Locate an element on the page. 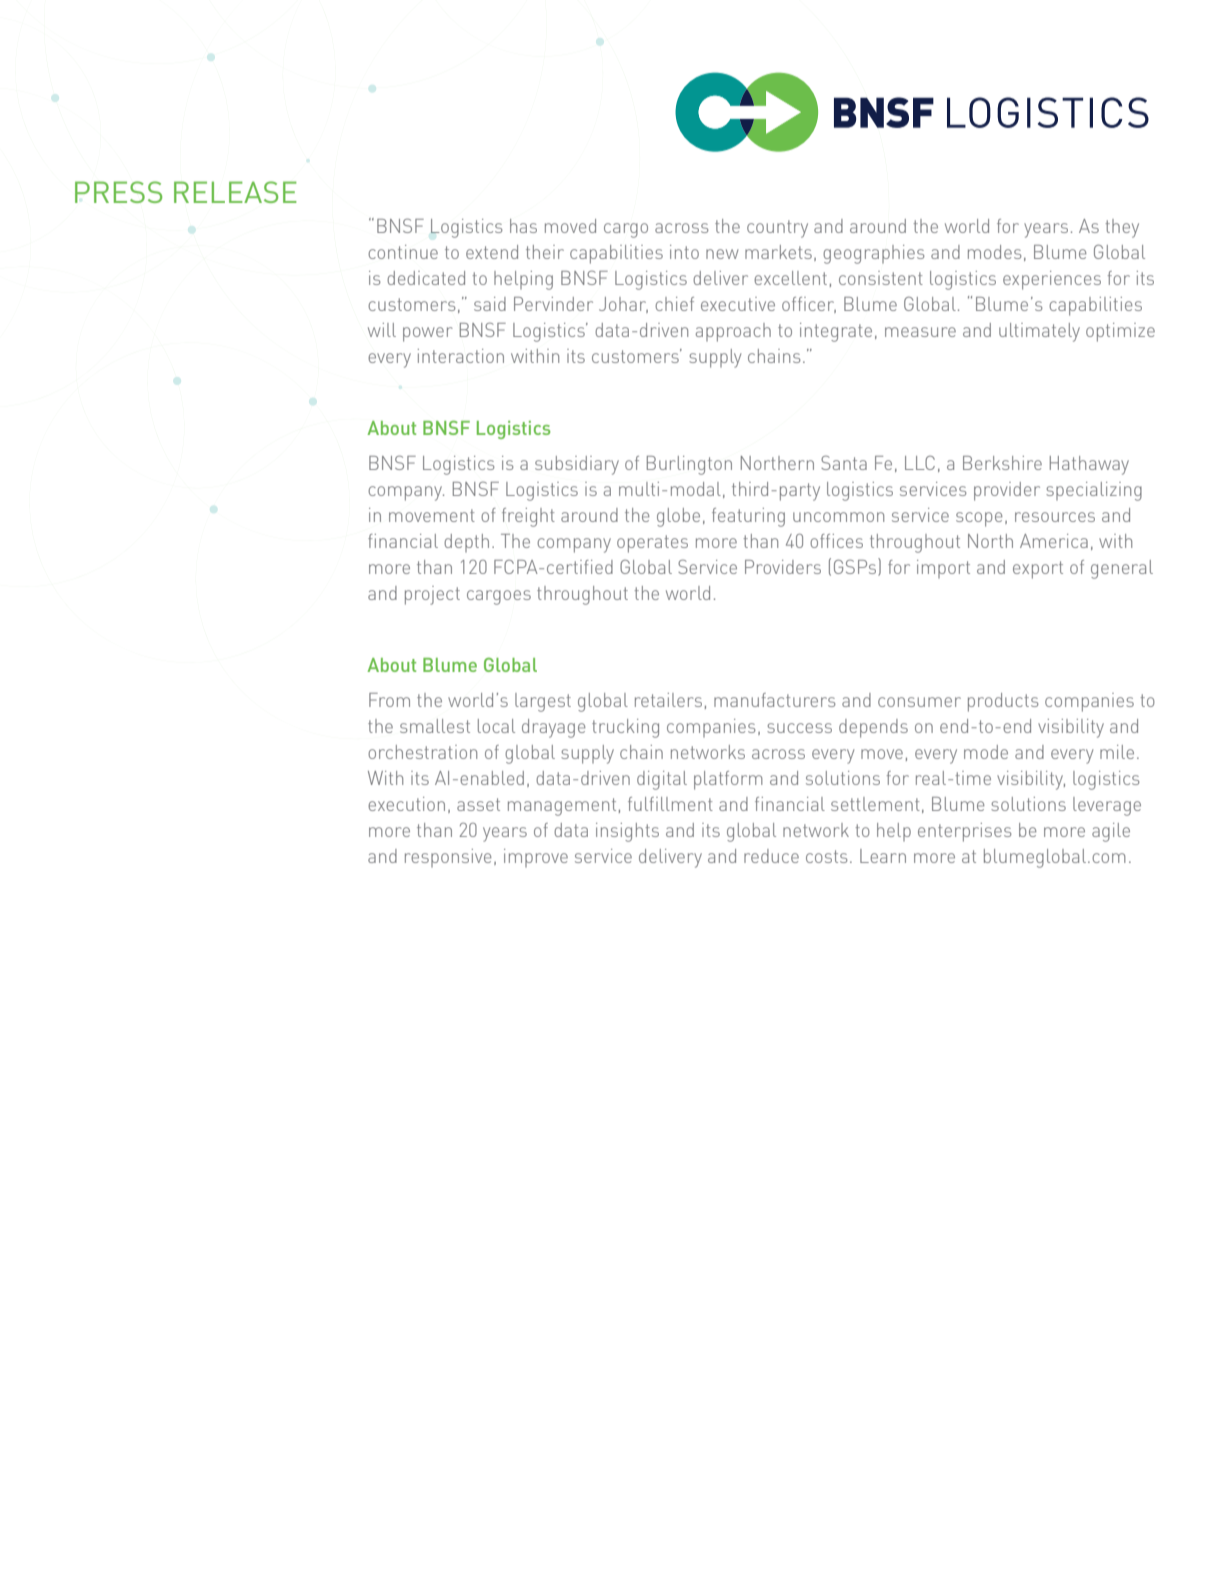 The width and height of the document is (1225, 1585). export is located at coordinates (1038, 570).
